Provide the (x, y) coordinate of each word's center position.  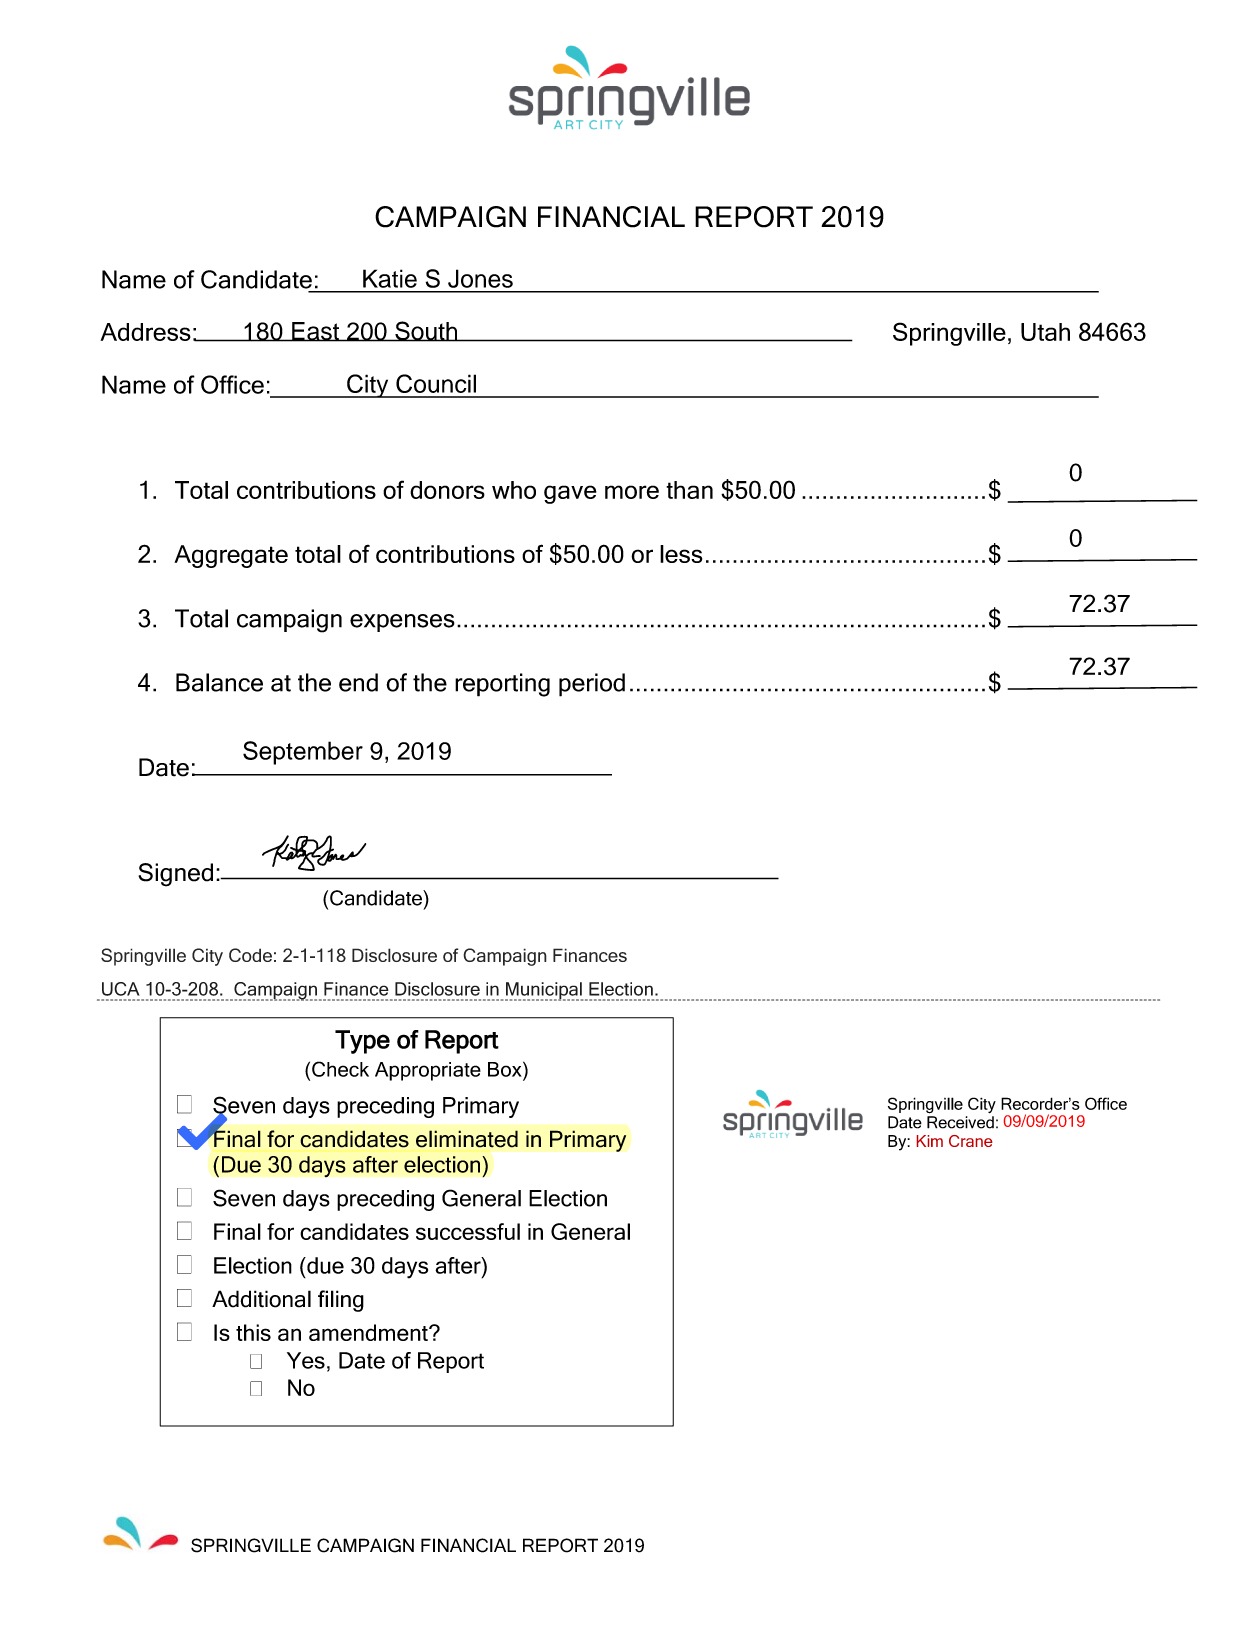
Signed (175, 875)
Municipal (544, 991)
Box (506, 1069)
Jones (480, 278)
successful (468, 1231)
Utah (1045, 332)
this (253, 1332)
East (315, 332)
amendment (369, 1332)
